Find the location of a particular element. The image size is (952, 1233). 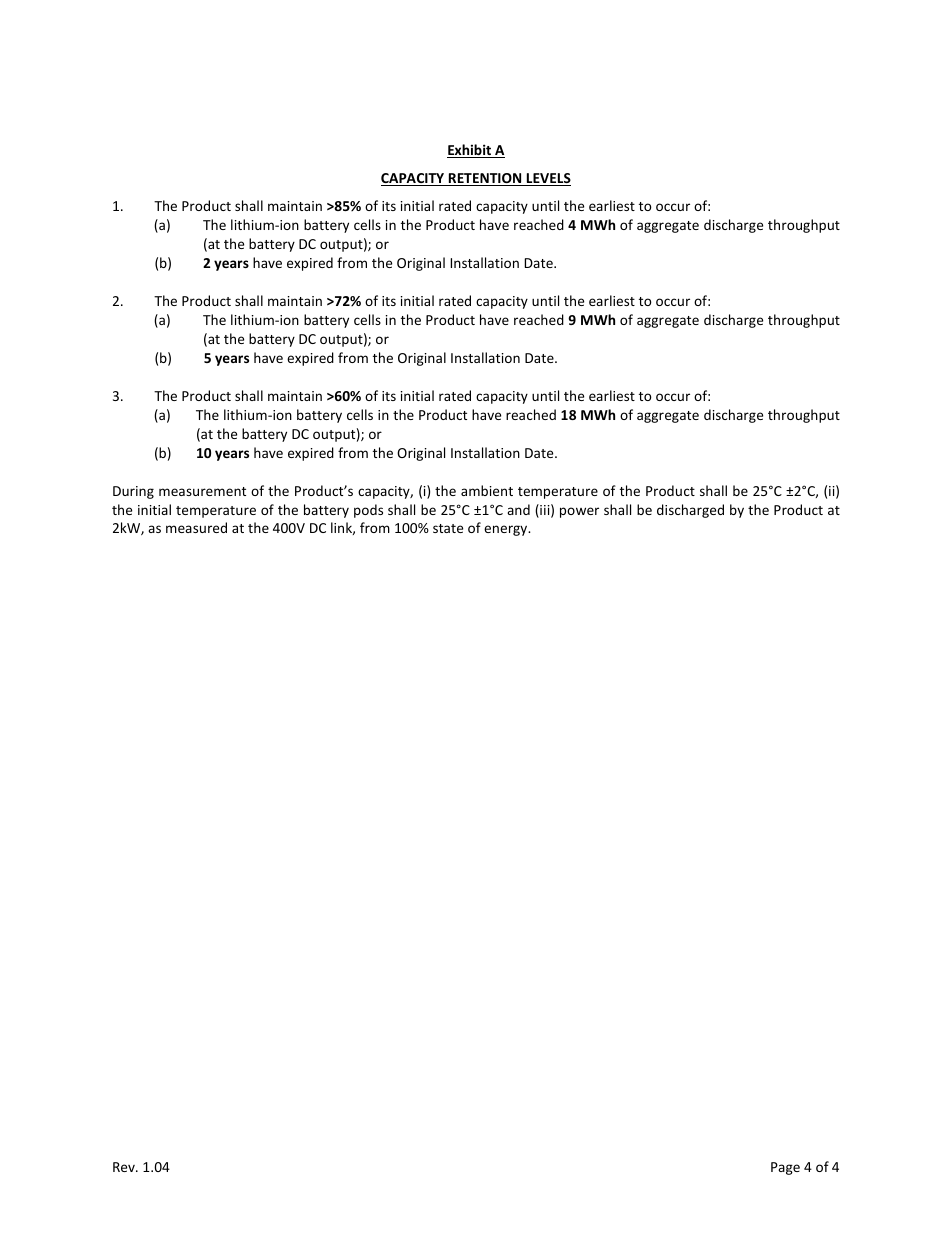

Page is located at coordinates (785, 1168).
